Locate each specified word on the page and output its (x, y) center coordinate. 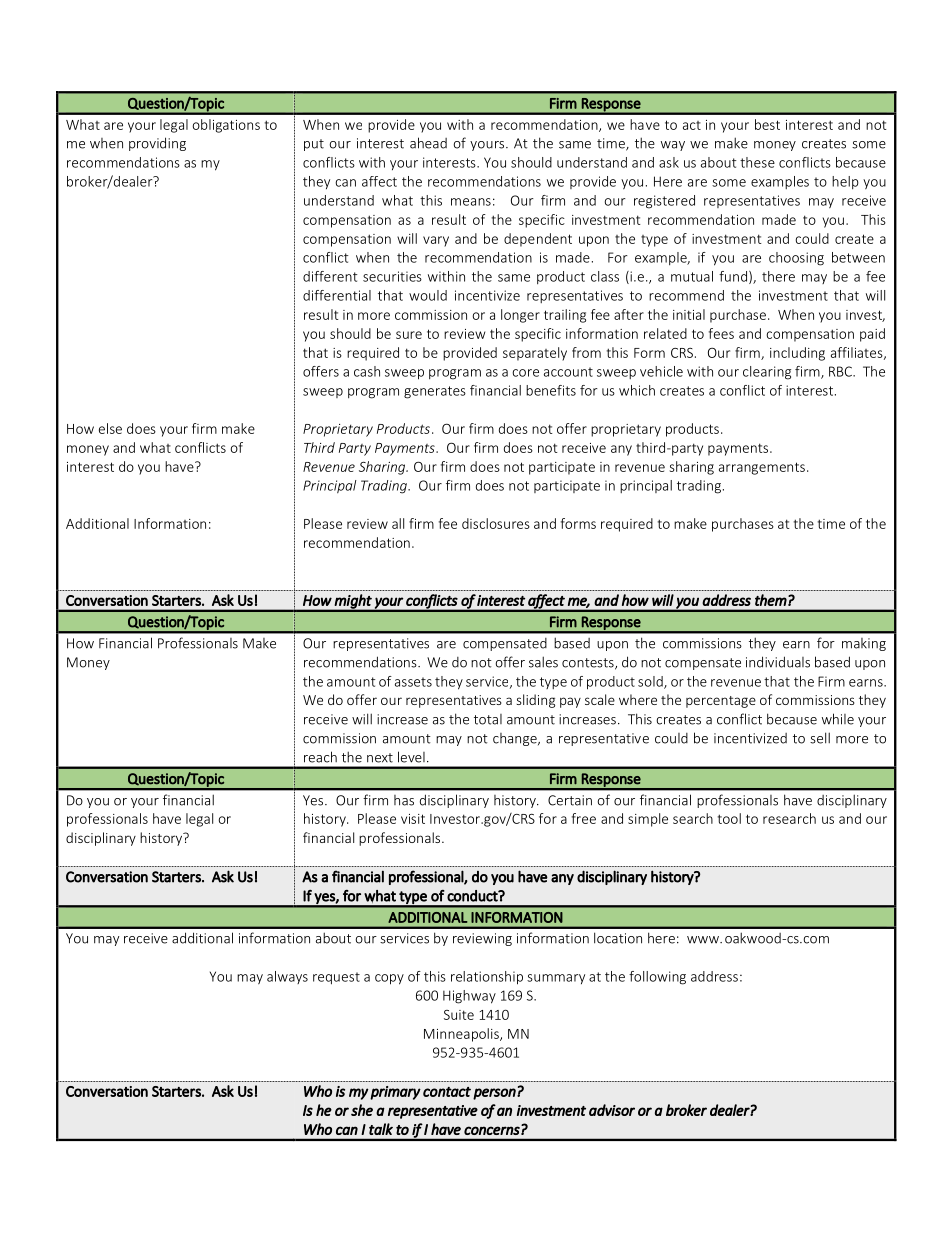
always (287, 977)
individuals (778, 662)
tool (729, 818)
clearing (767, 373)
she (362, 1110)
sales (543, 662)
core (525, 373)
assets (413, 682)
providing (157, 144)
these (757, 162)
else (110, 428)
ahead (428, 143)
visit (413, 819)
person (495, 1094)
